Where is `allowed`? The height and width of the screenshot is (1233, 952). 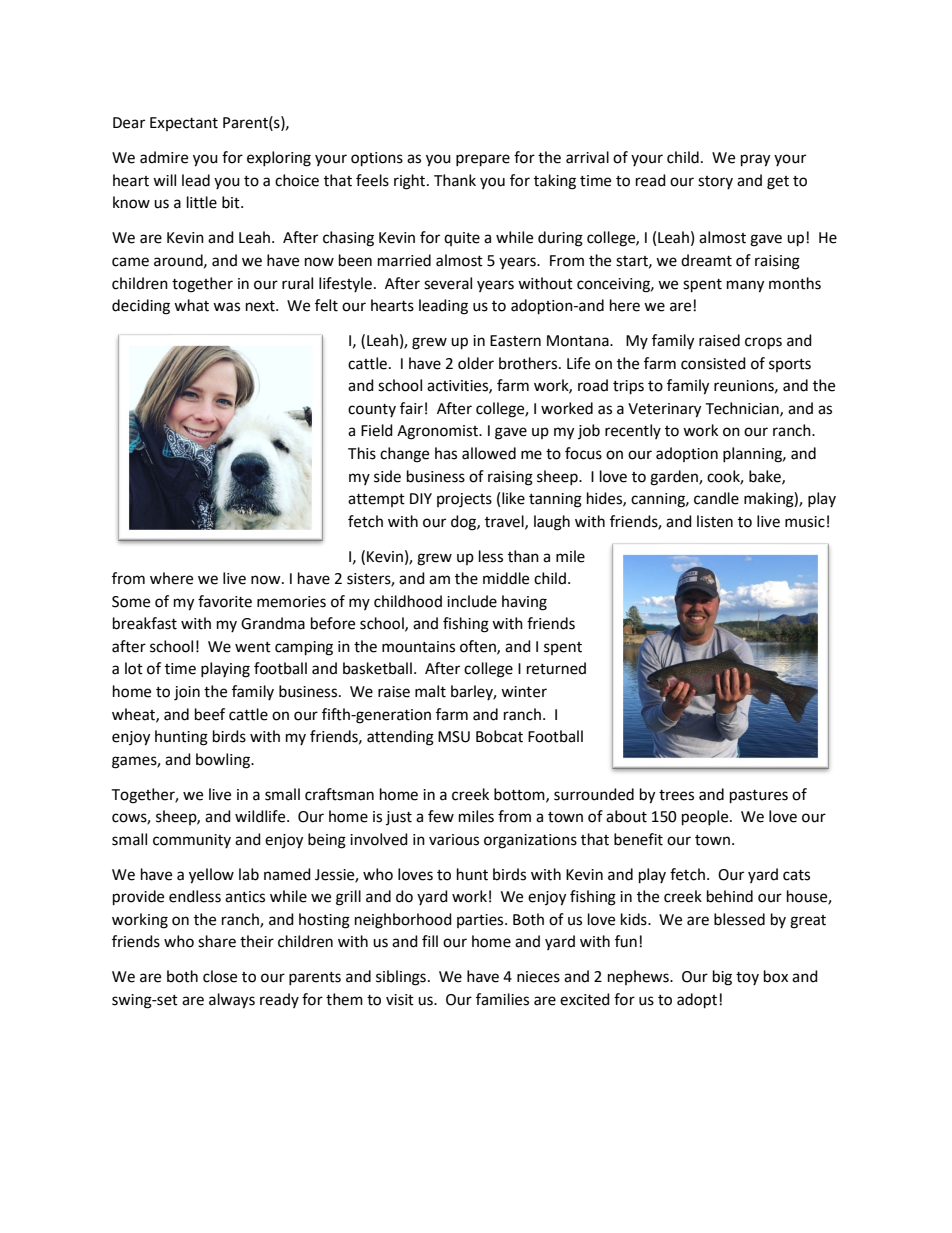 allowed is located at coordinates (489, 453).
